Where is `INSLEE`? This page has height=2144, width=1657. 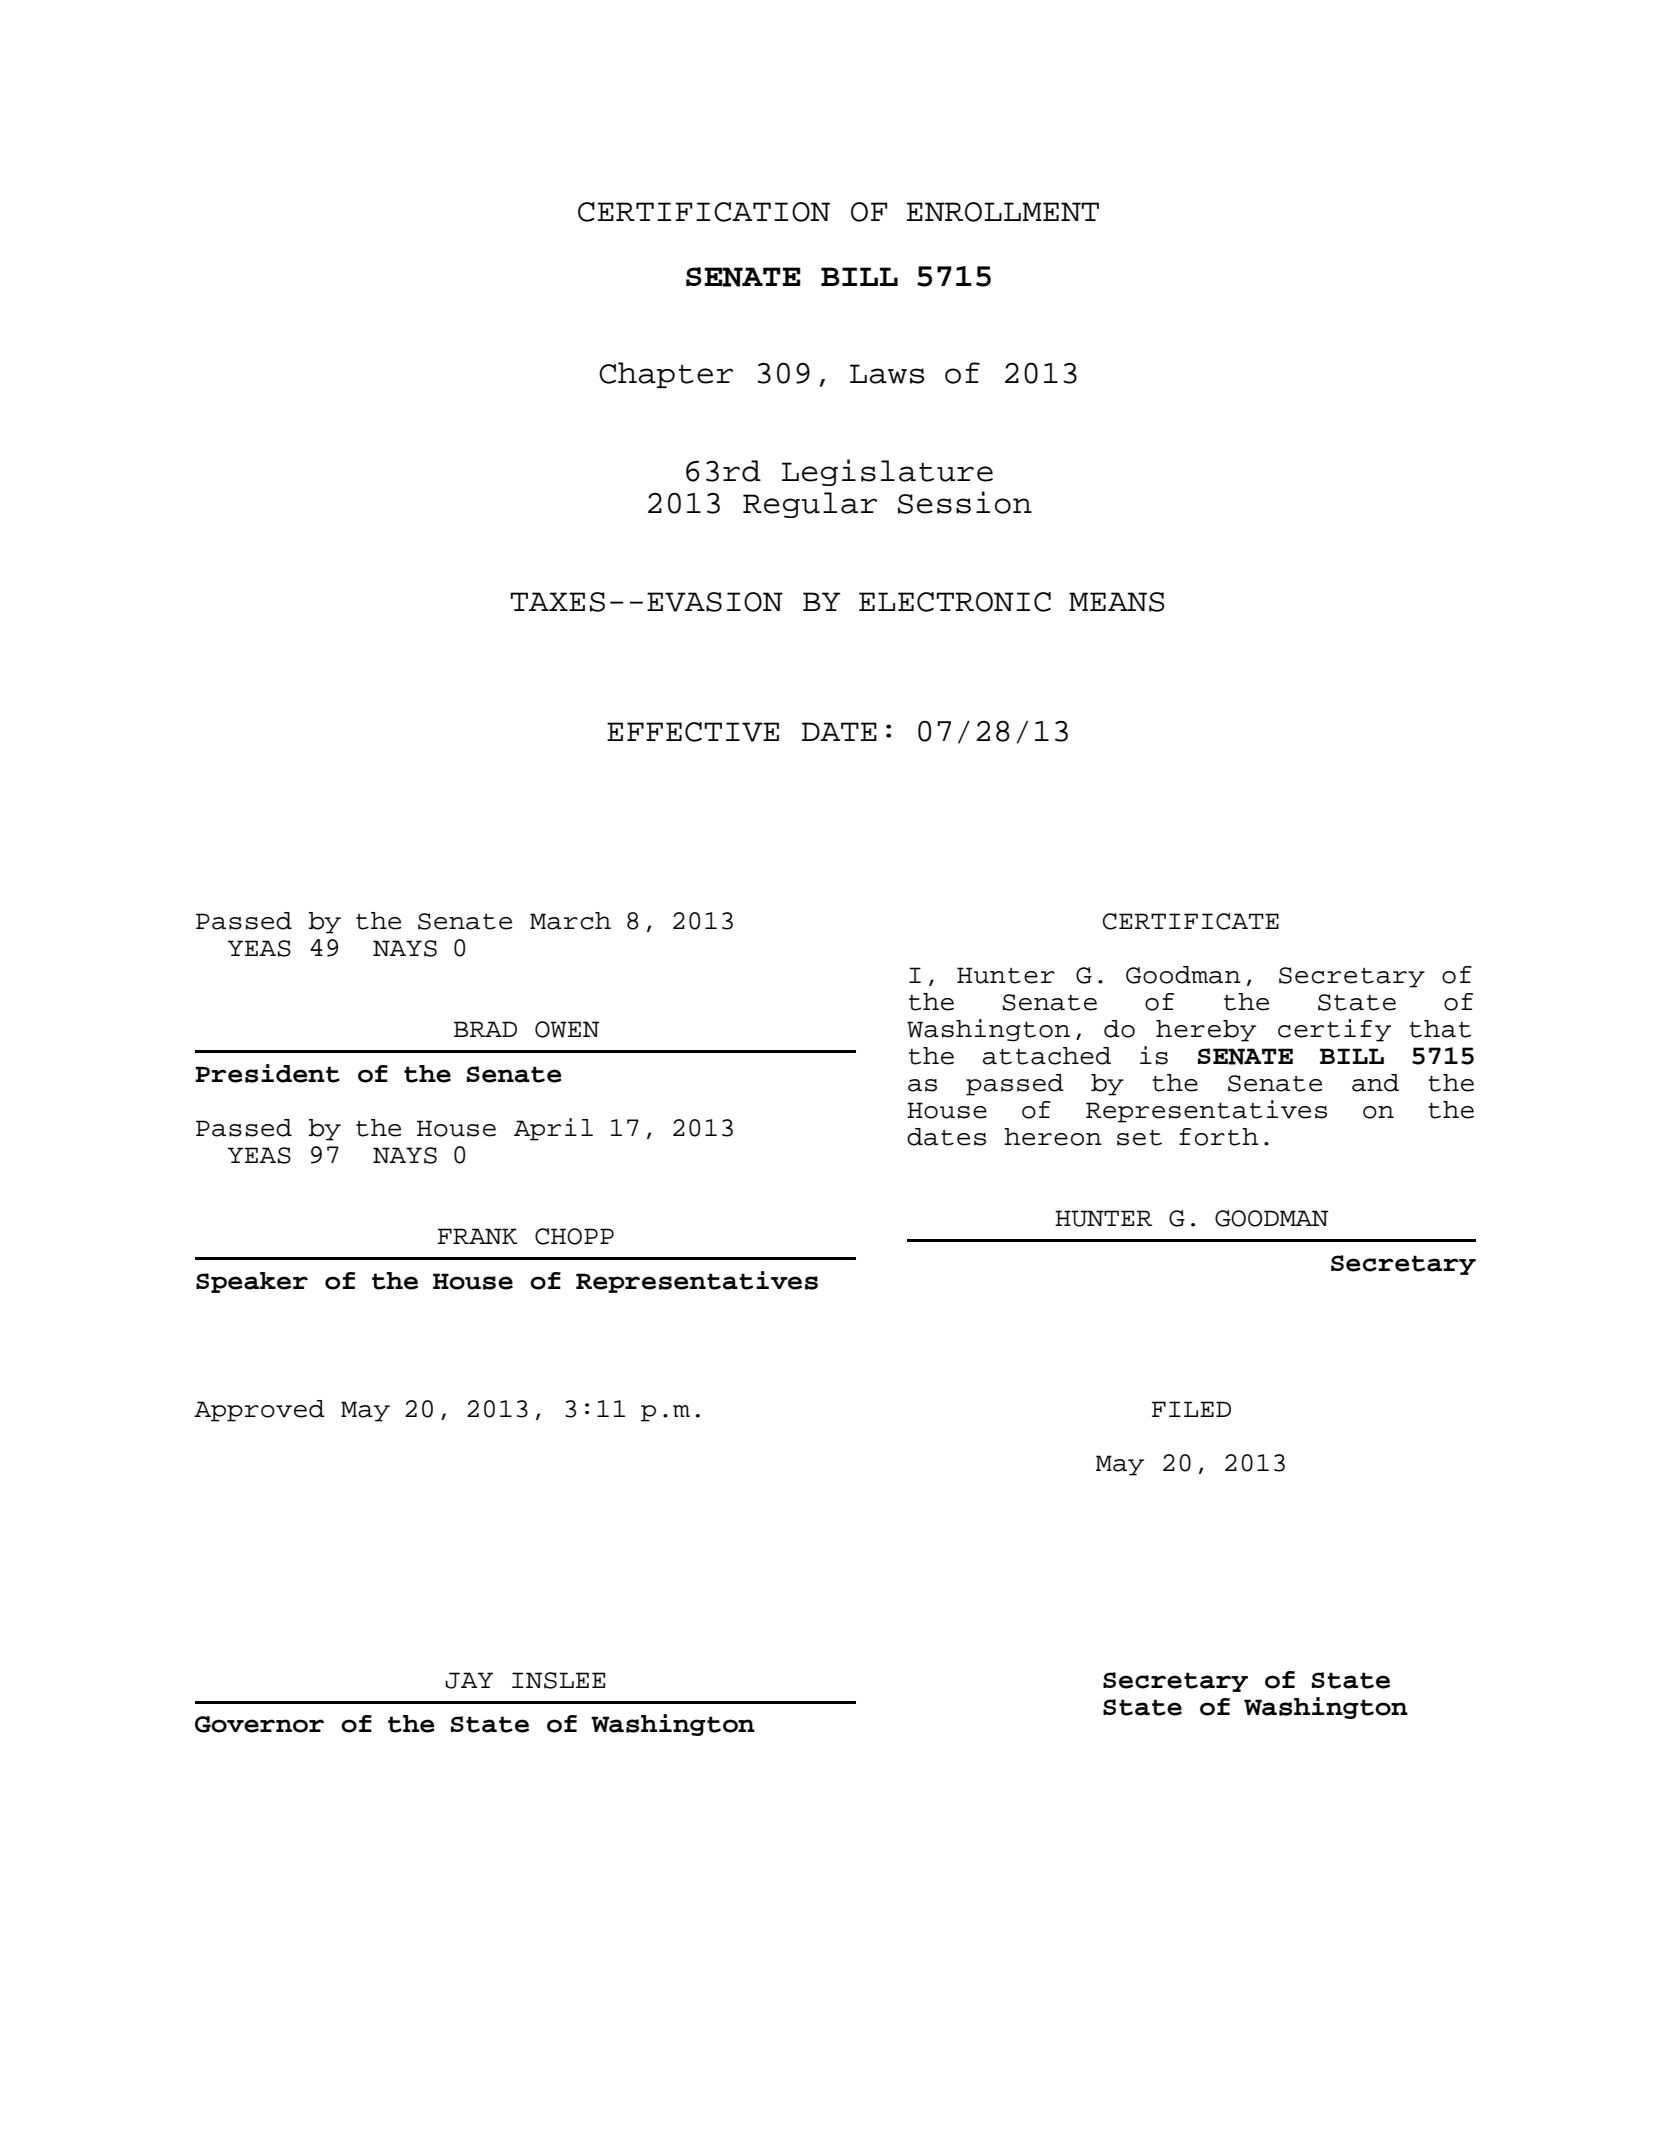
INSLEE is located at coordinates (558, 1680).
